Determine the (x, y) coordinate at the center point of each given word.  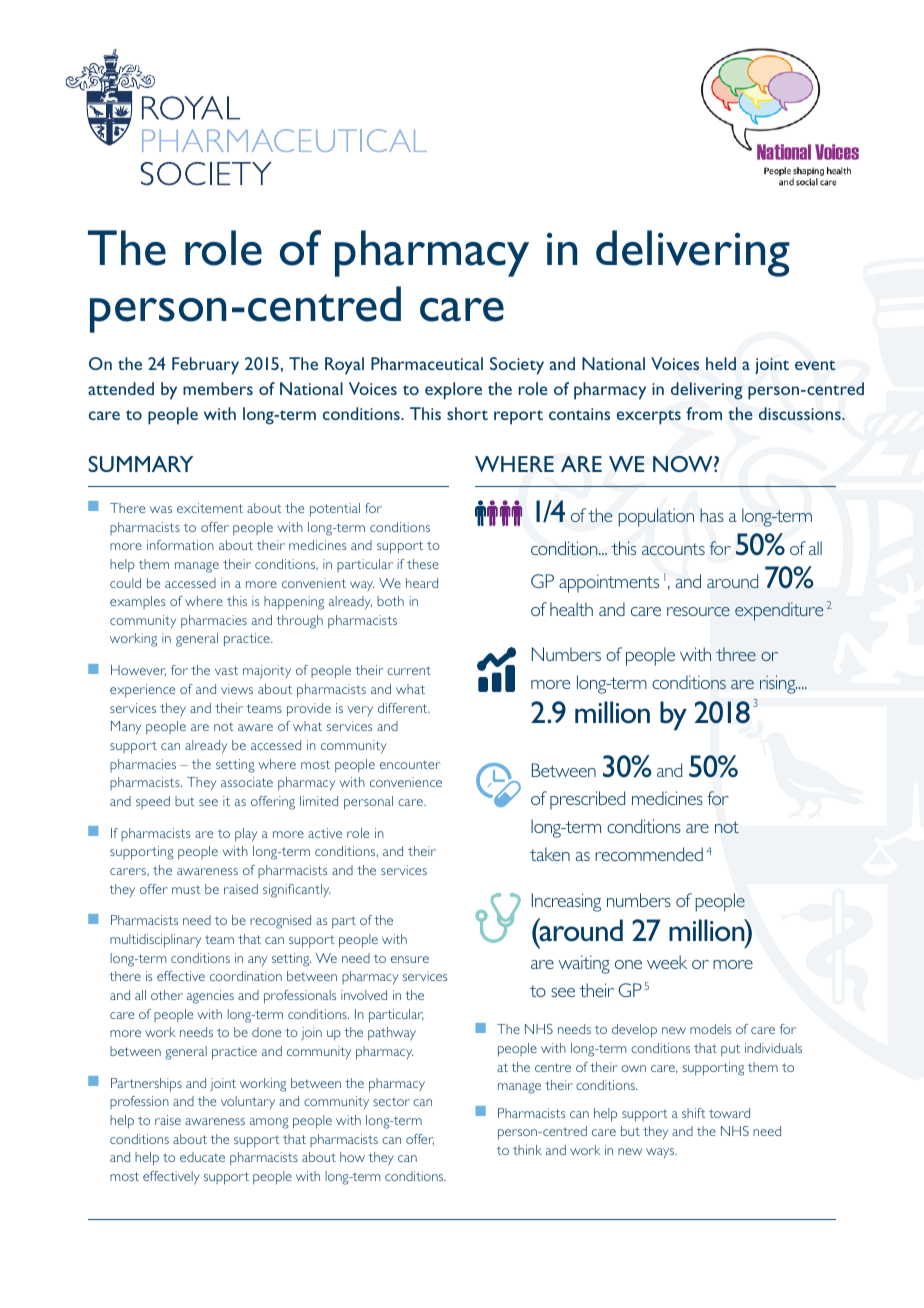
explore (453, 391)
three (736, 654)
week (667, 962)
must (186, 889)
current (409, 670)
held (721, 363)
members (218, 388)
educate (202, 1157)
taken (550, 854)
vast (226, 670)
